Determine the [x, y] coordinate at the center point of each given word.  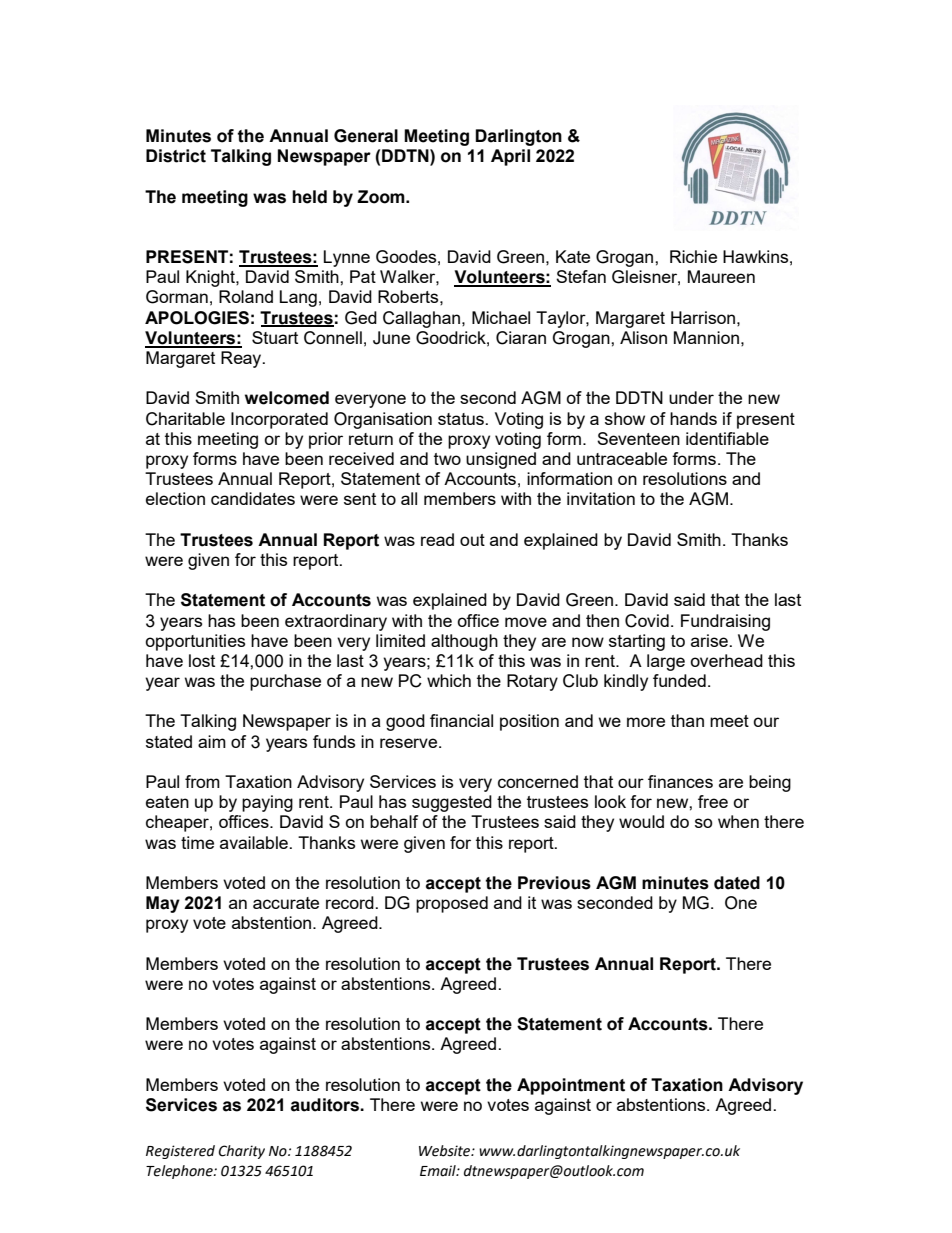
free [713, 801]
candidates [253, 498]
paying [267, 803]
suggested [452, 803]
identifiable [727, 438]
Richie [693, 256]
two [447, 459]
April [510, 157]
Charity [241, 1152]
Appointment [571, 1086]
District [176, 156]
